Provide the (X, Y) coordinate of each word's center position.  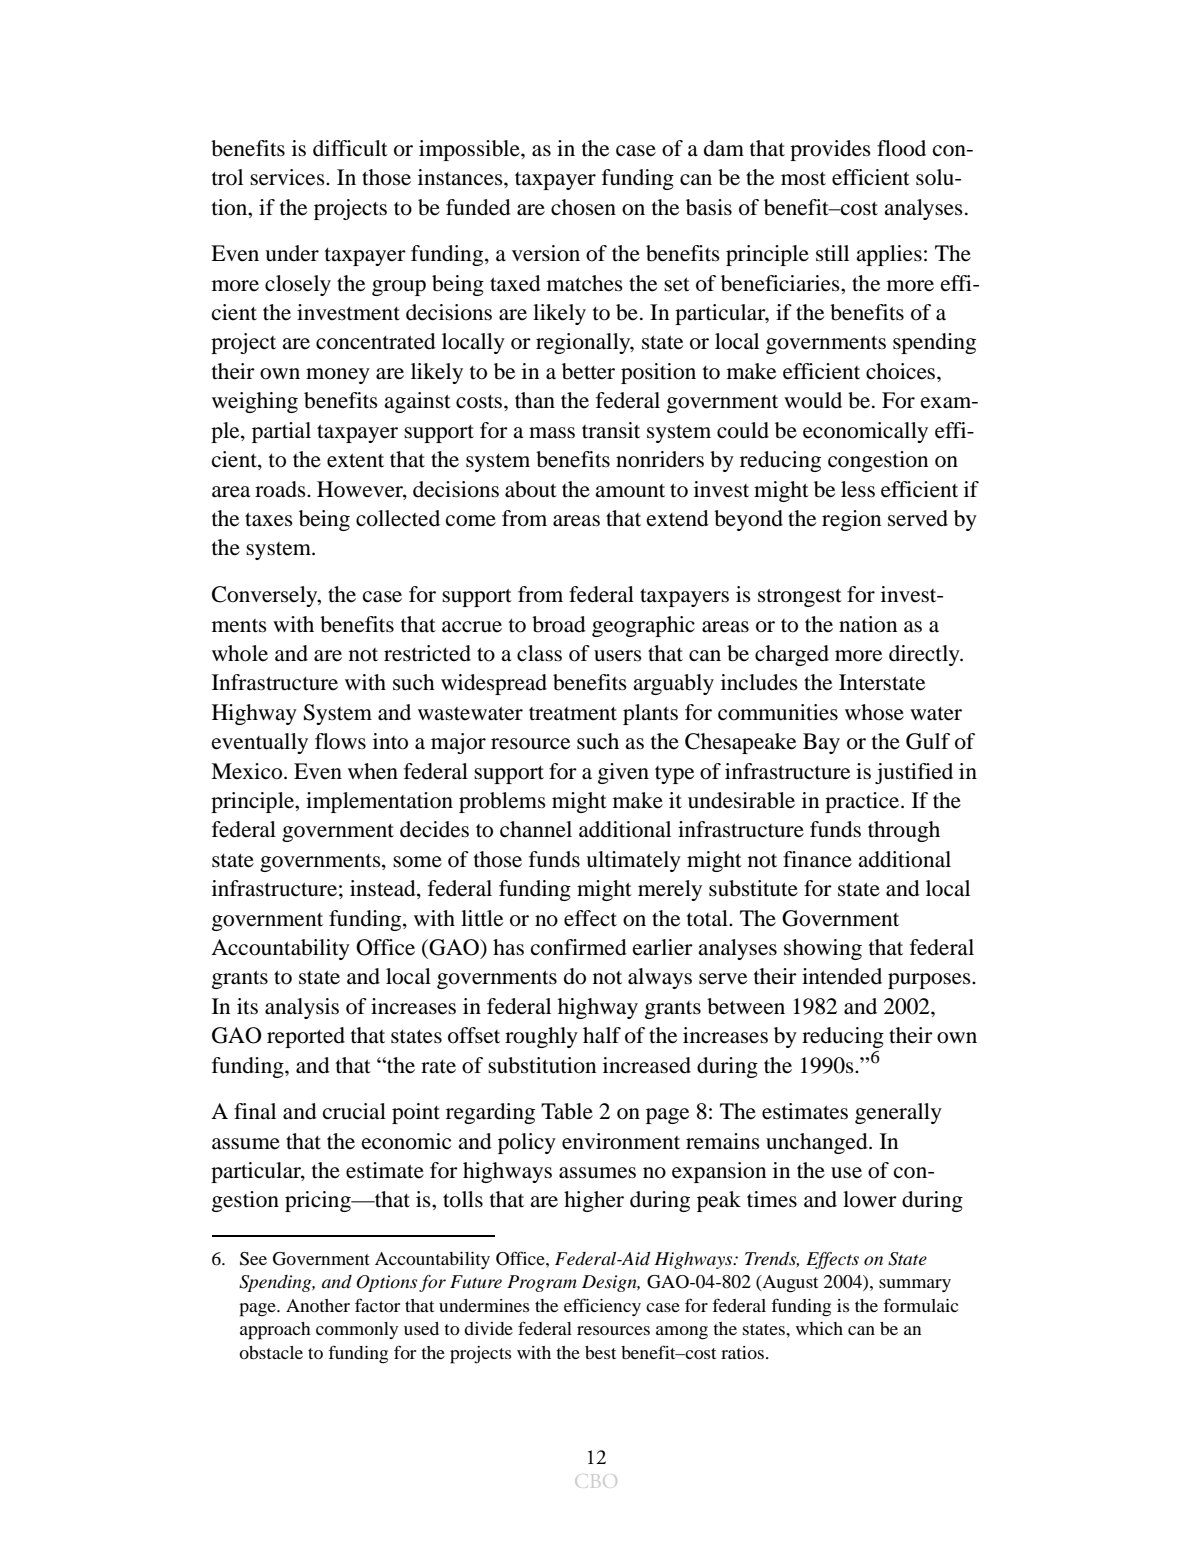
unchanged (818, 1143)
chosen (583, 207)
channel (536, 829)
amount (630, 491)
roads (281, 489)
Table (567, 1111)
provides (830, 150)
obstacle (271, 1352)
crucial (354, 1111)
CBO (596, 1481)
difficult (350, 148)
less (858, 489)
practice (863, 802)
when (373, 771)
